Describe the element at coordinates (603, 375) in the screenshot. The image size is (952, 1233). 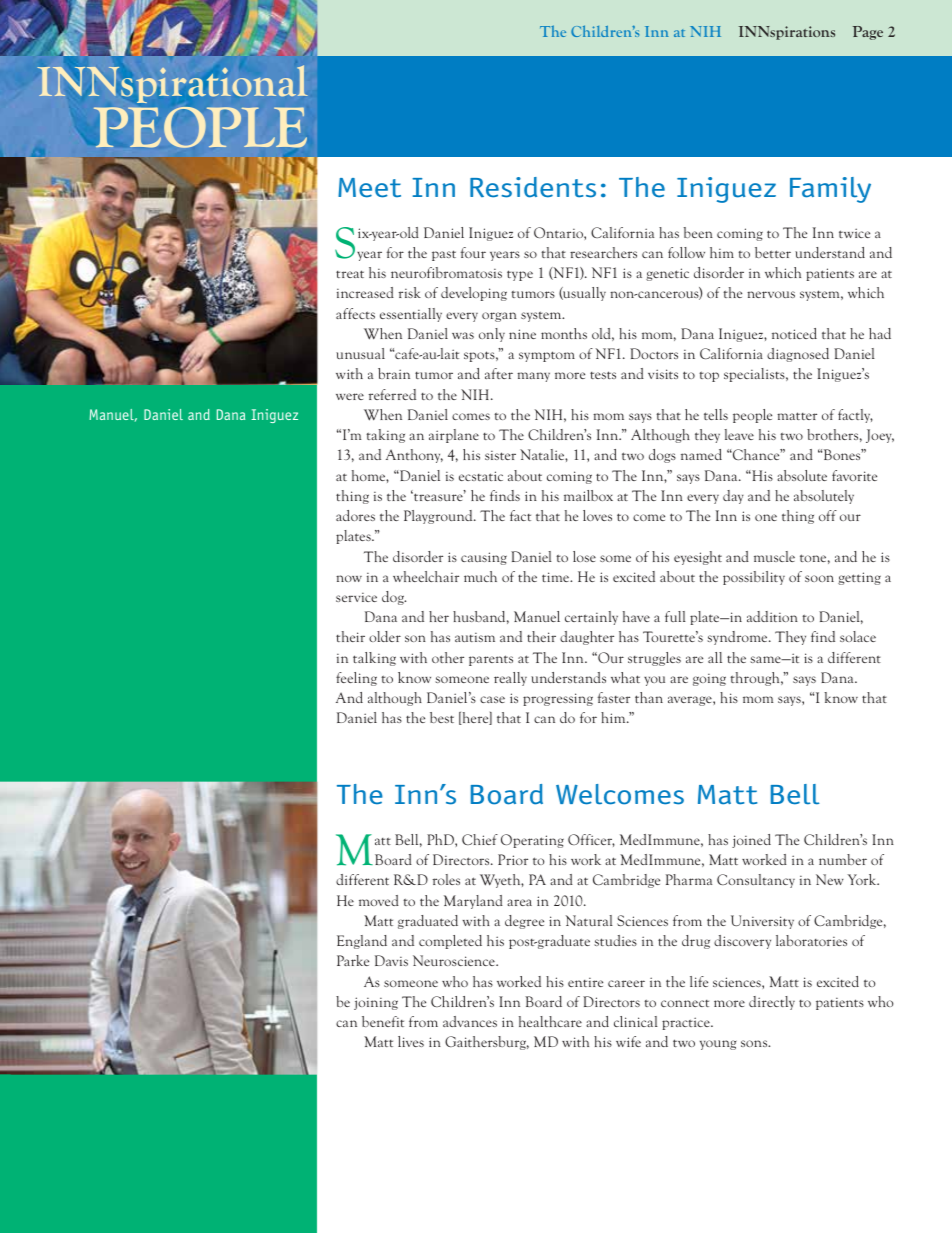
I see `tests` at that location.
